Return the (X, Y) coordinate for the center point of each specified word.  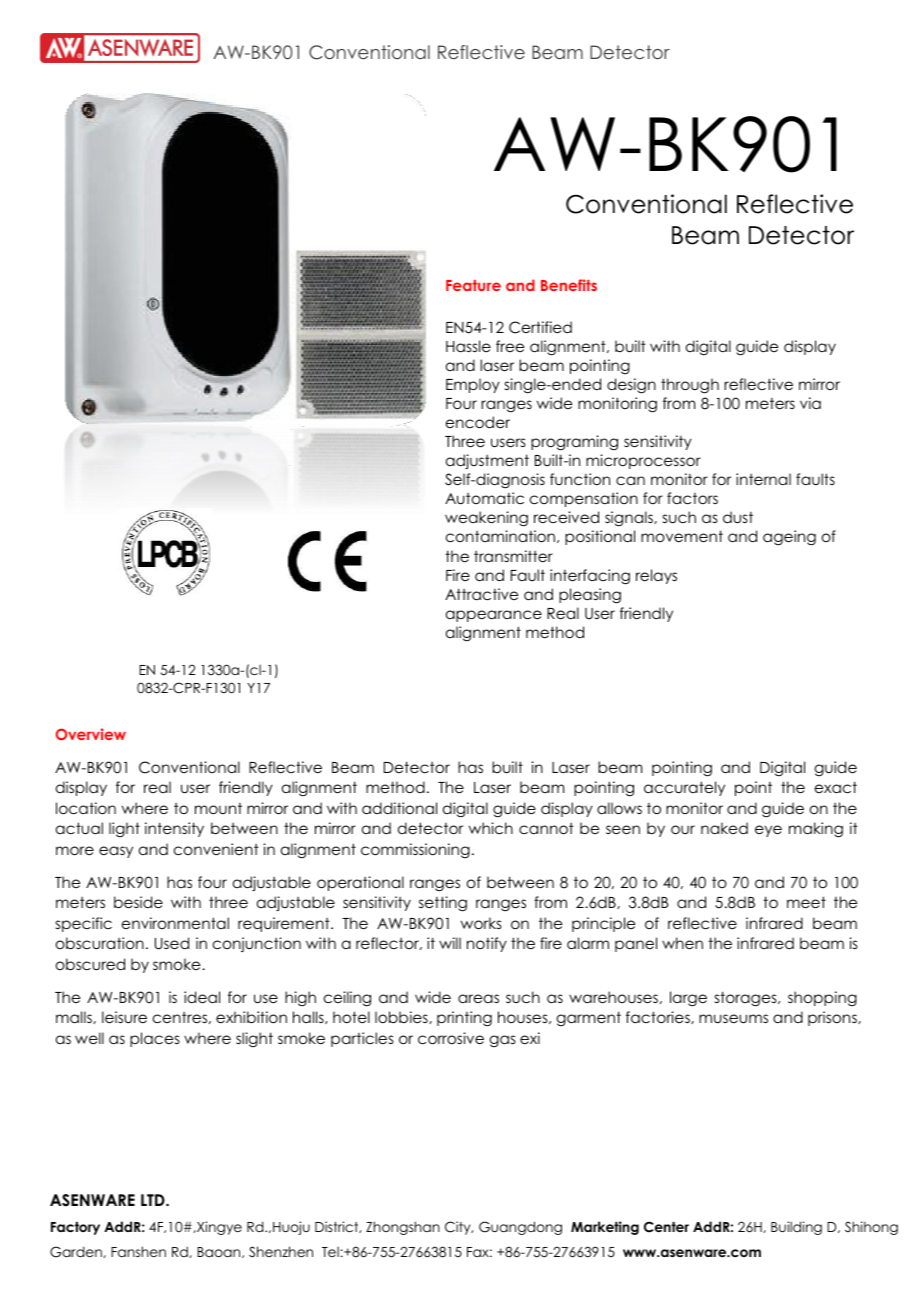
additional (399, 808)
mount (218, 808)
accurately (684, 788)
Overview (91, 734)
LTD (154, 1200)
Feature (473, 285)
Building (796, 1228)
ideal (202, 997)
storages (747, 999)
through (690, 386)
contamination (500, 536)
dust (738, 517)
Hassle (468, 346)
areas (478, 998)
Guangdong (520, 1228)
